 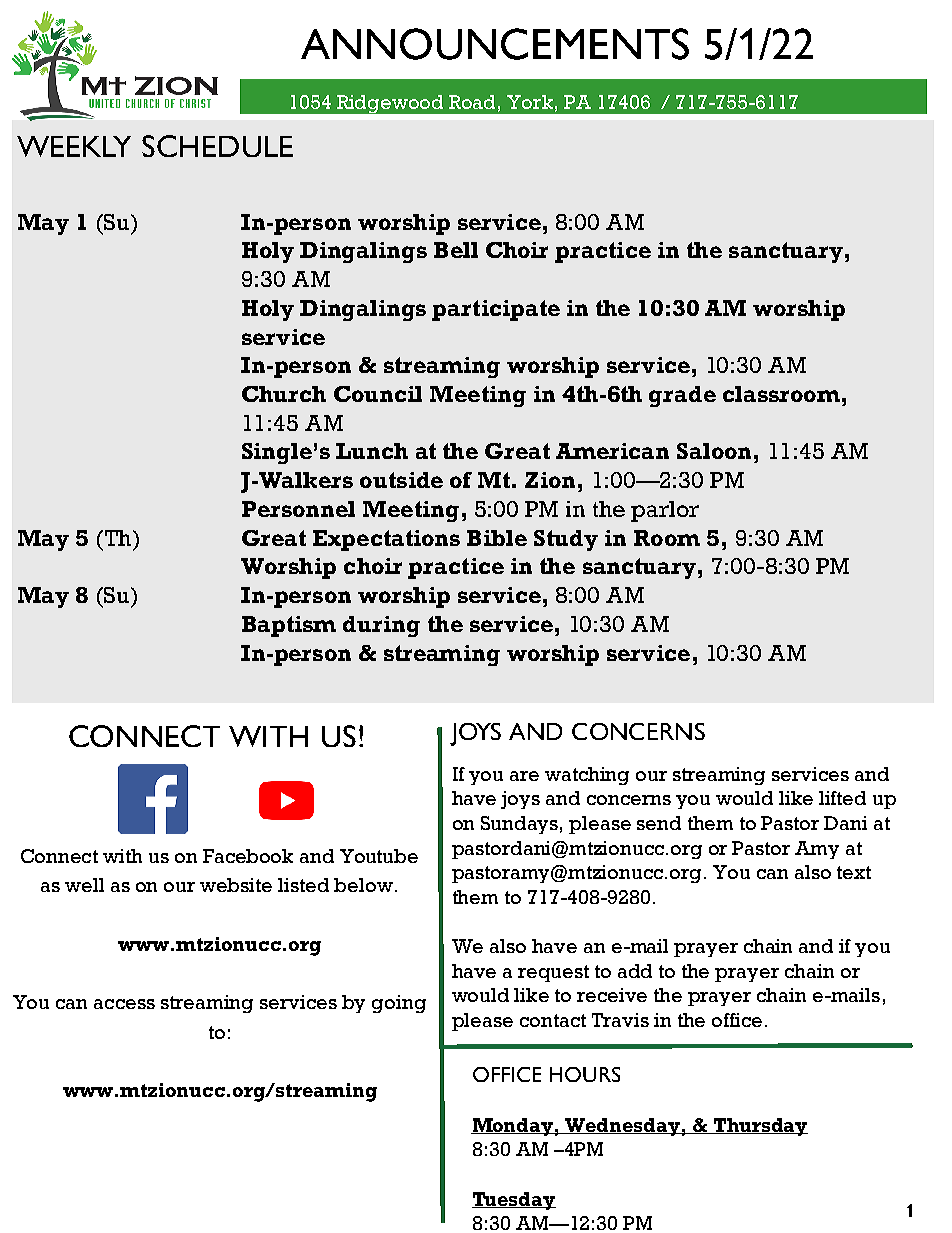 I want to click on lifted, so click(x=842, y=798).
